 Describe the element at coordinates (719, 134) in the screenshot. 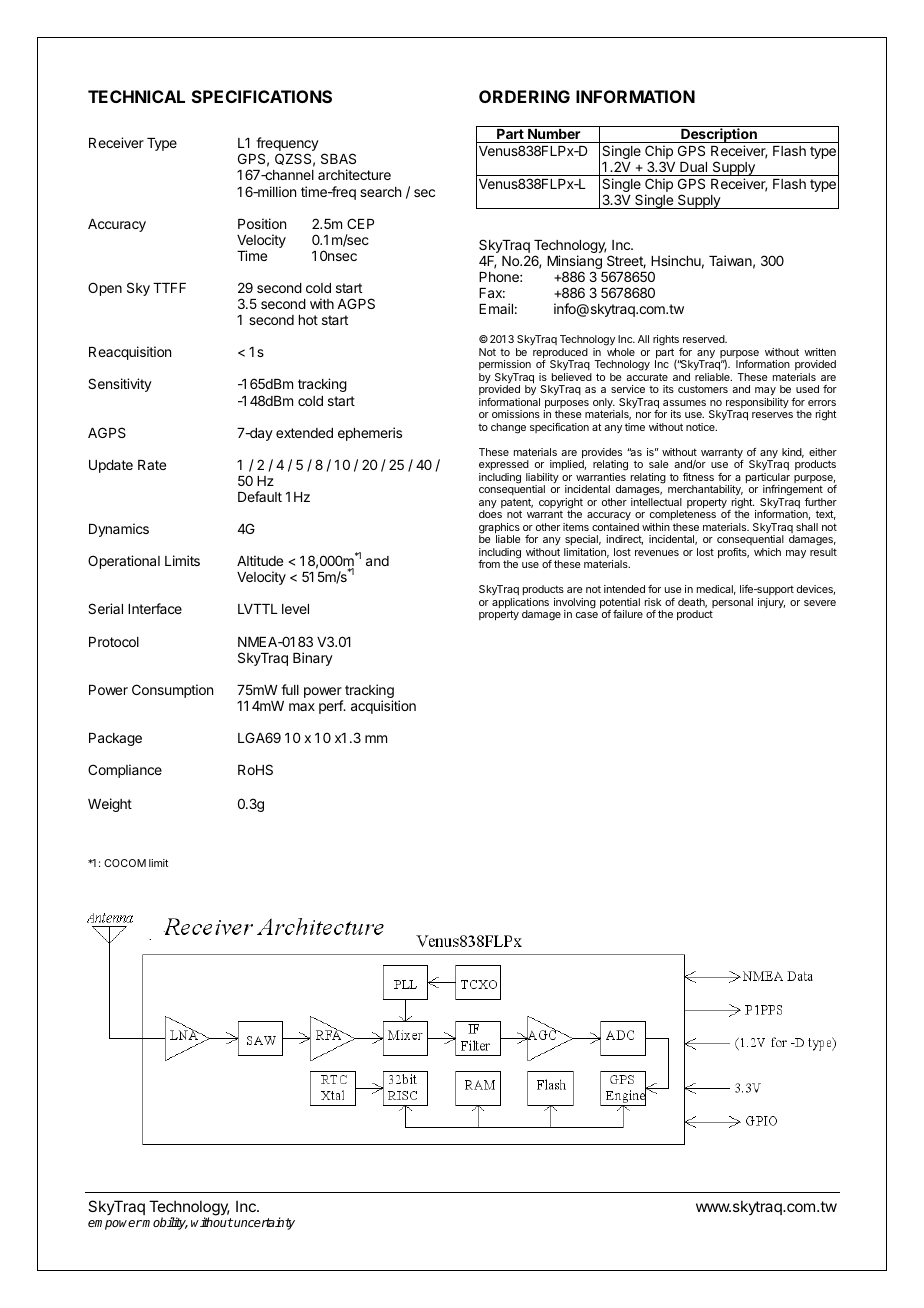

I see `Description` at that location.
